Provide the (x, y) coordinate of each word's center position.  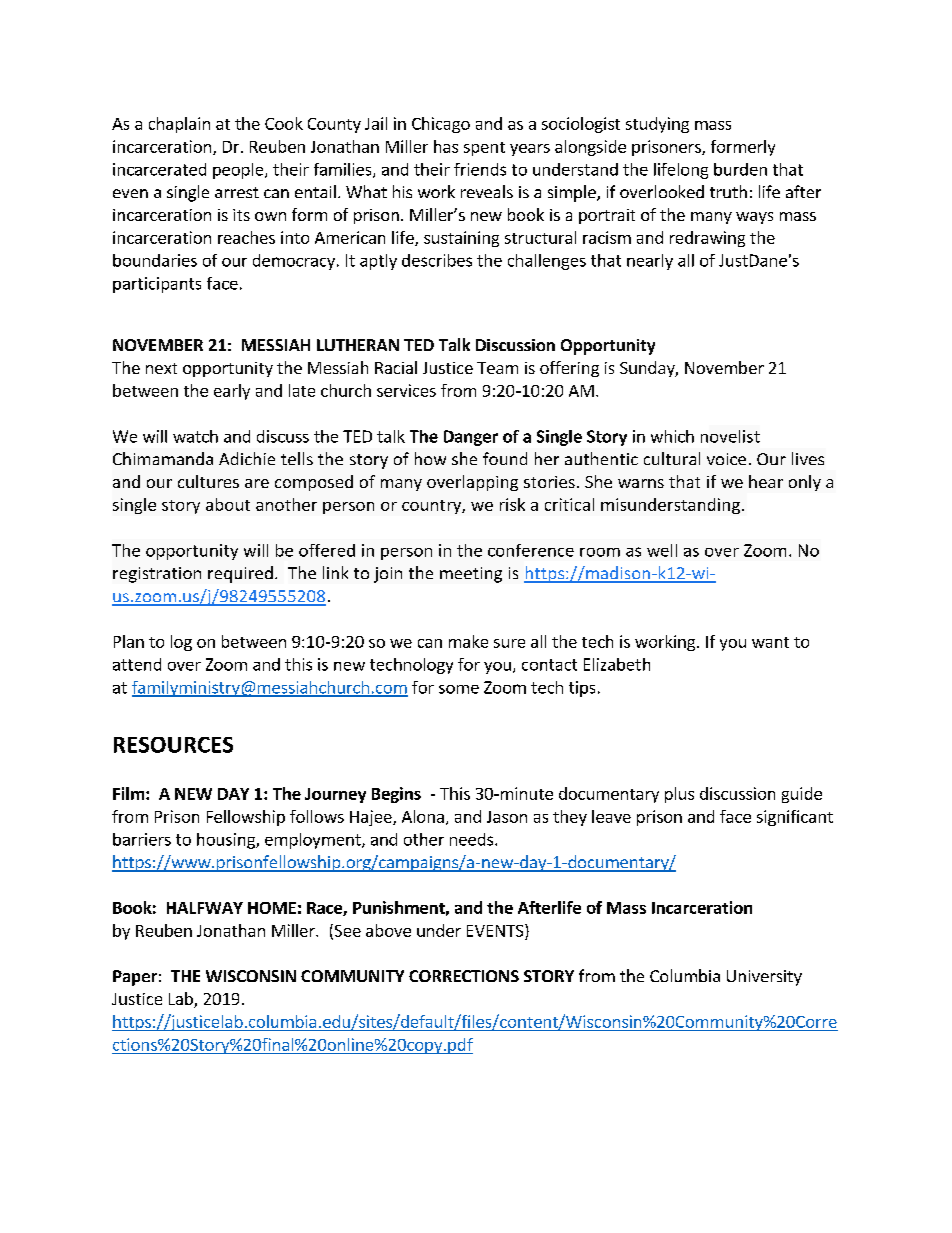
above (388, 930)
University (764, 978)
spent (484, 149)
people (239, 171)
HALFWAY (205, 908)
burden (740, 169)
